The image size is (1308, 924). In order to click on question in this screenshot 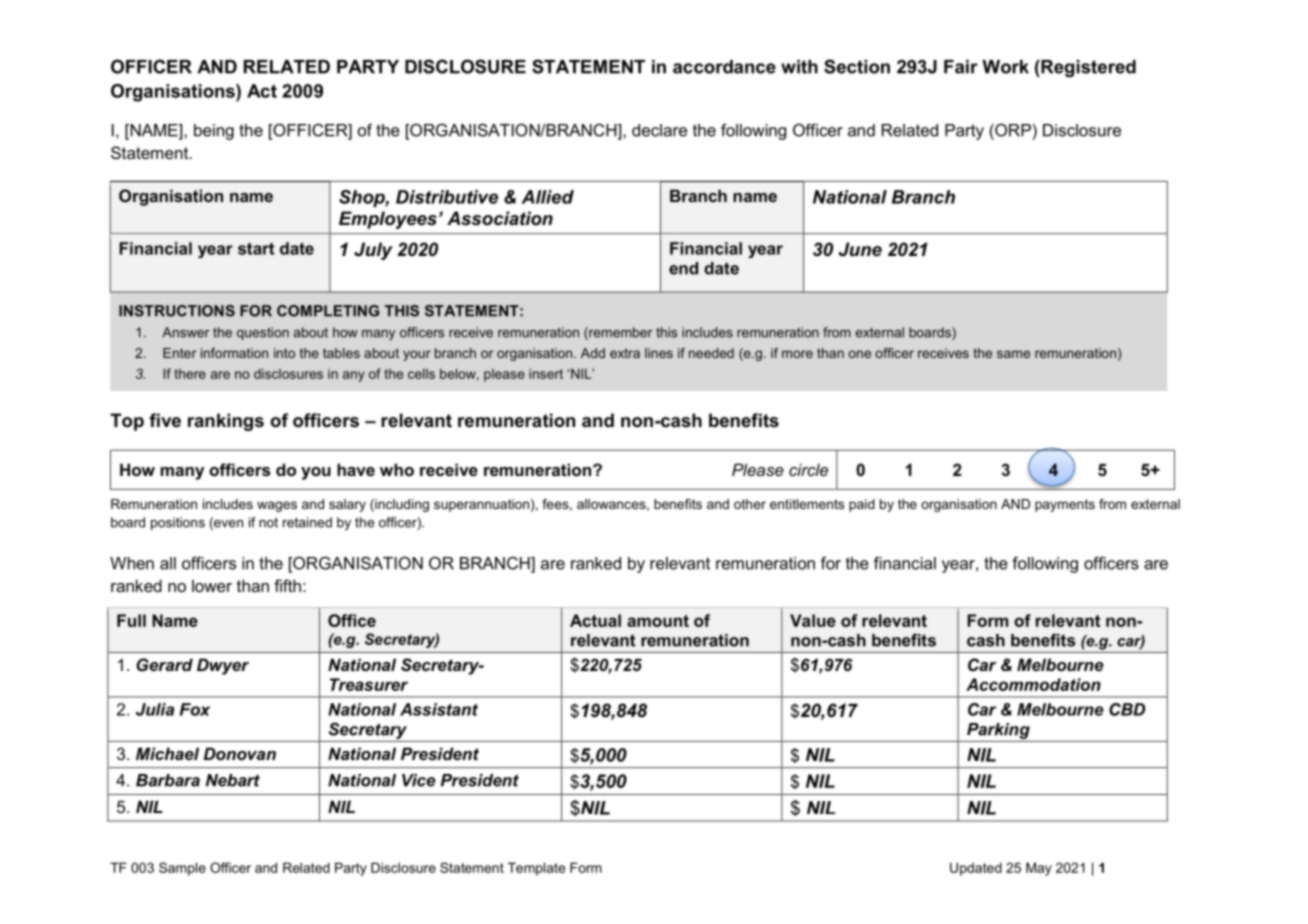, I will do `click(263, 333)`.
